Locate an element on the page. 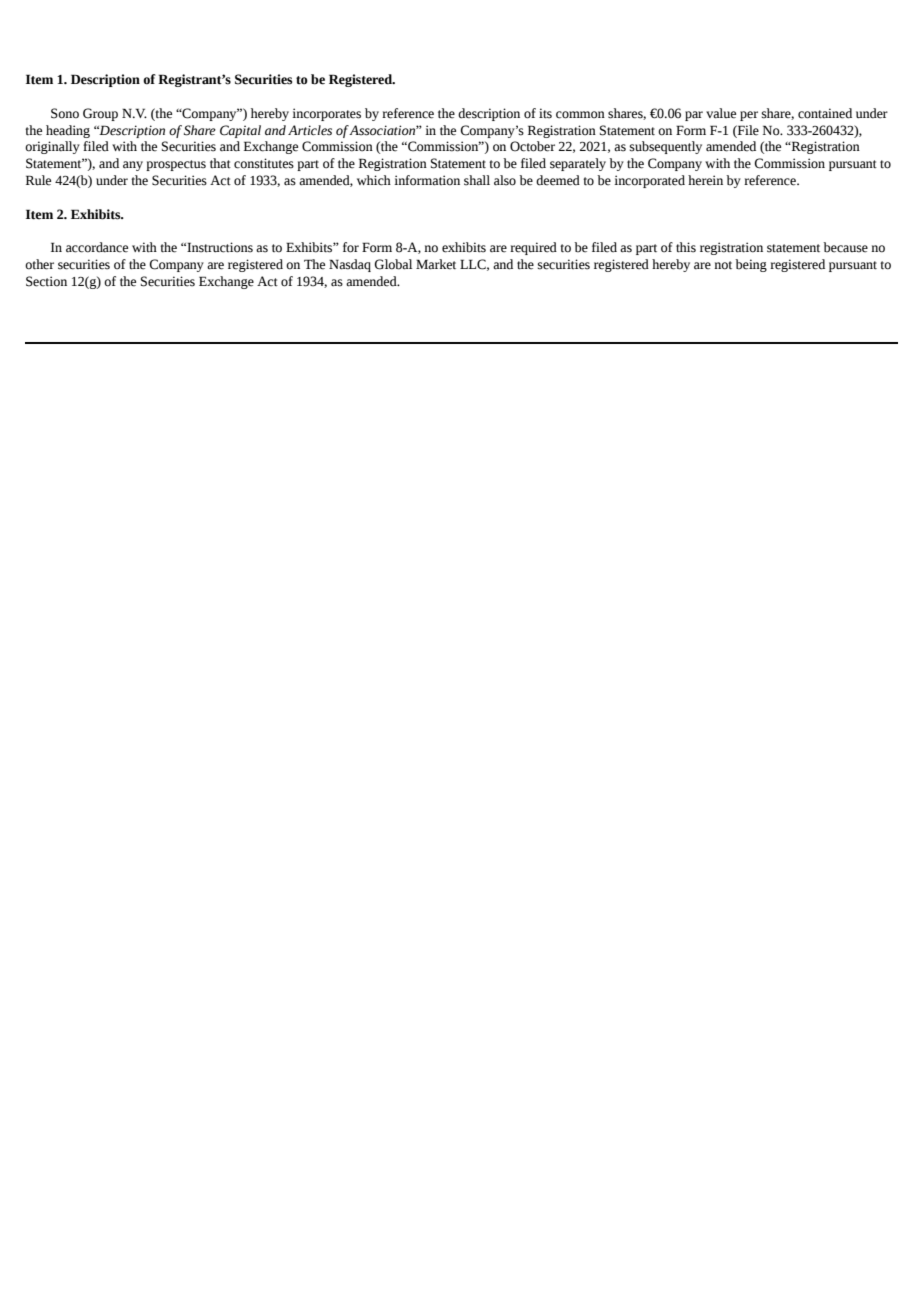 This page has height=1308, width=924. Group is located at coordinates (100, 114).
